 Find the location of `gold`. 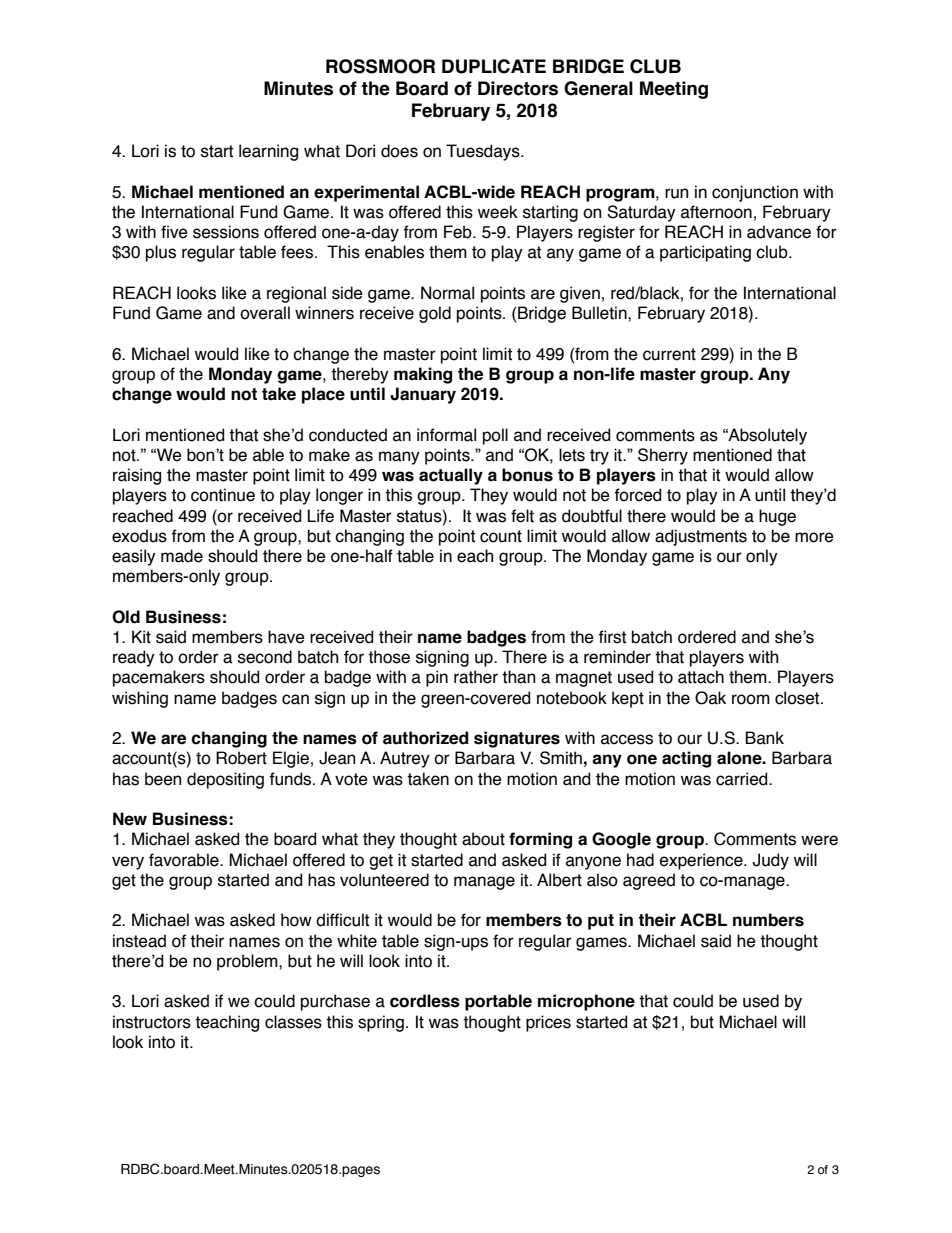

gold is located at coordinates (435, 314).
